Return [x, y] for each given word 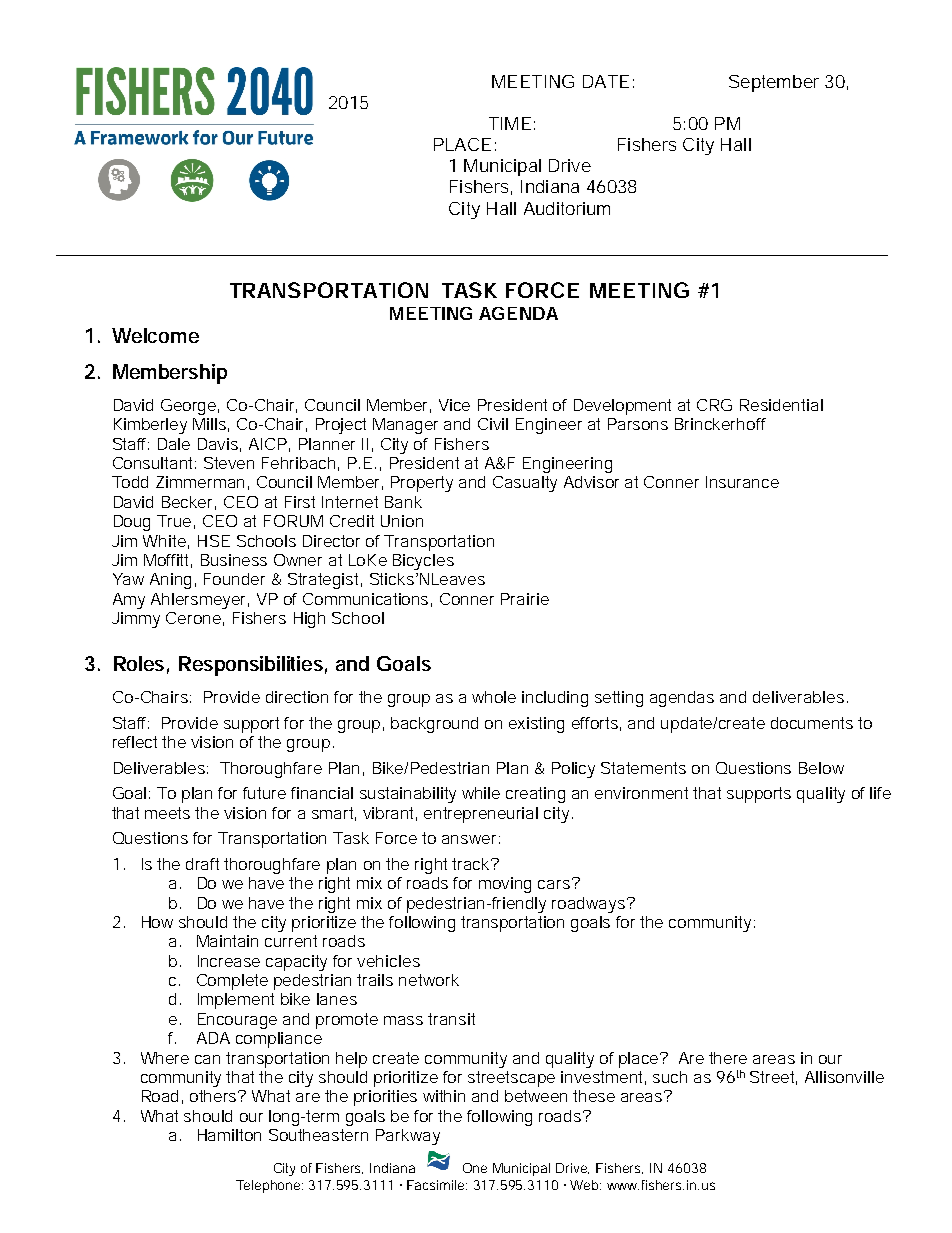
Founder [234, 579]
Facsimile [437, 1185]
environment [644, 793]
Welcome [155, 335]
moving [505, 885]
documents [812, 723]
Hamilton [229, 1135]
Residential [781, 405]
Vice [454, 405]
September [774, 83]
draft [205, 864]
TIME [510, 123]
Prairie [525, 599]
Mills [211, 425]
